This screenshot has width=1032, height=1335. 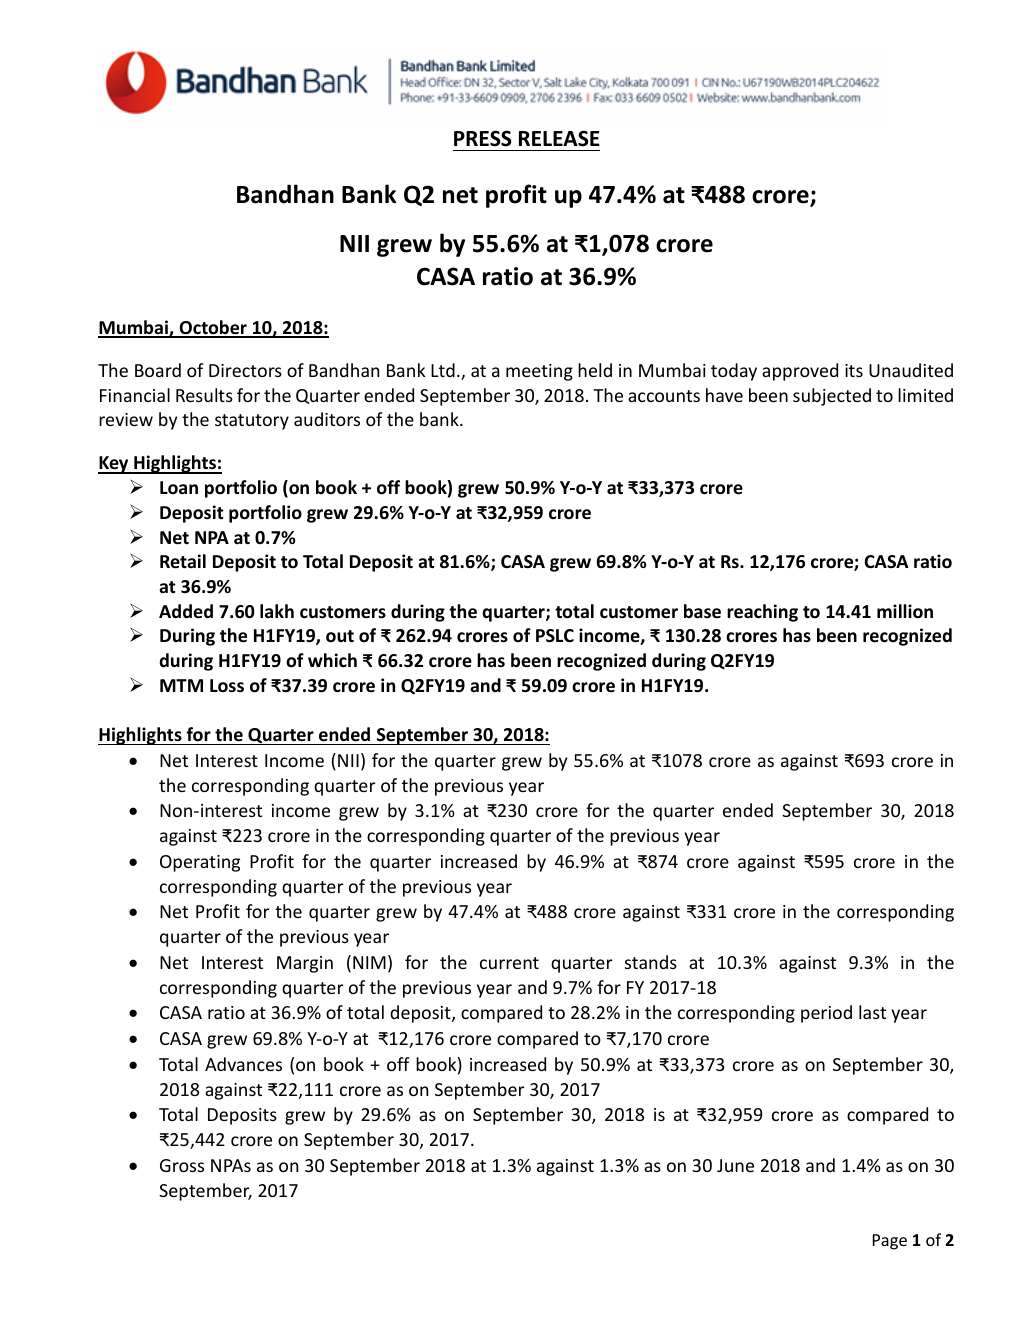 What do you see at coordinates (826, 1014) in the screenshot?
I see `period` at bounding box center [826, 1014].
